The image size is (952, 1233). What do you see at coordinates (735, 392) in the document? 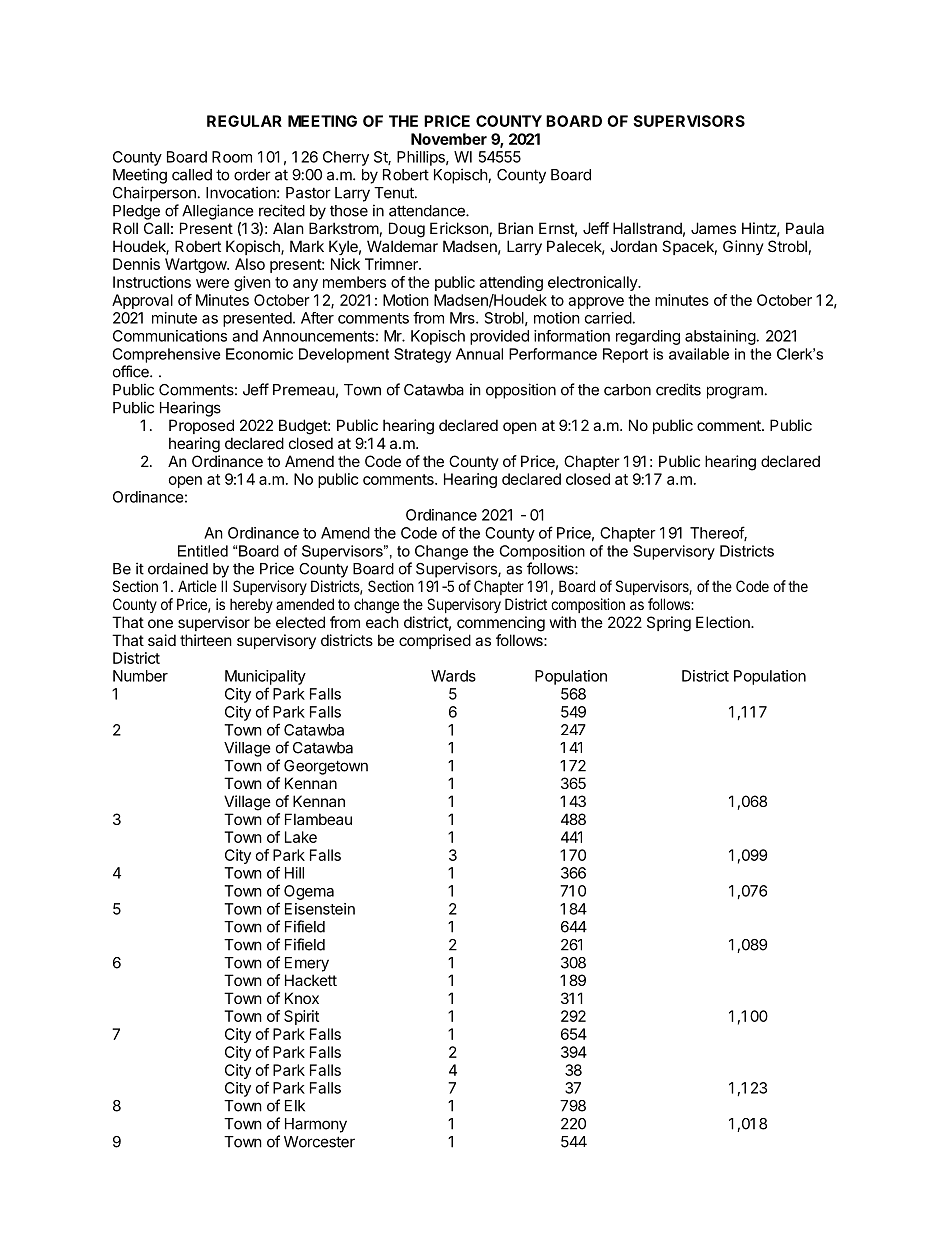
I see `program` at bounding box center [735, 392].
